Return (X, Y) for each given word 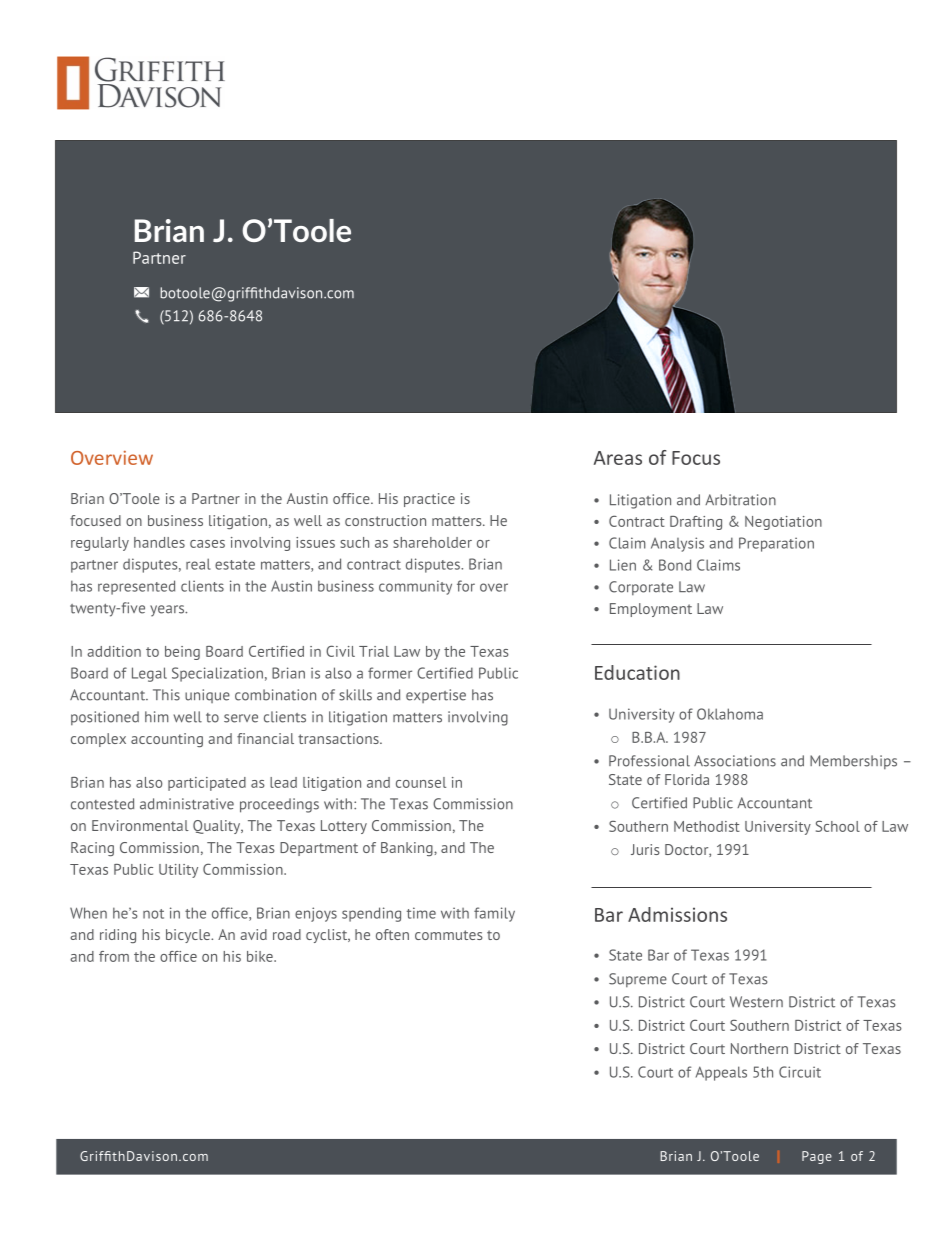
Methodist (707, 826)
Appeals (721, 1073)
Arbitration (740, 500)
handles (159, 542)
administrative (187, 804)
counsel (421, 782)
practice (429, 500)
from (114, 956)
